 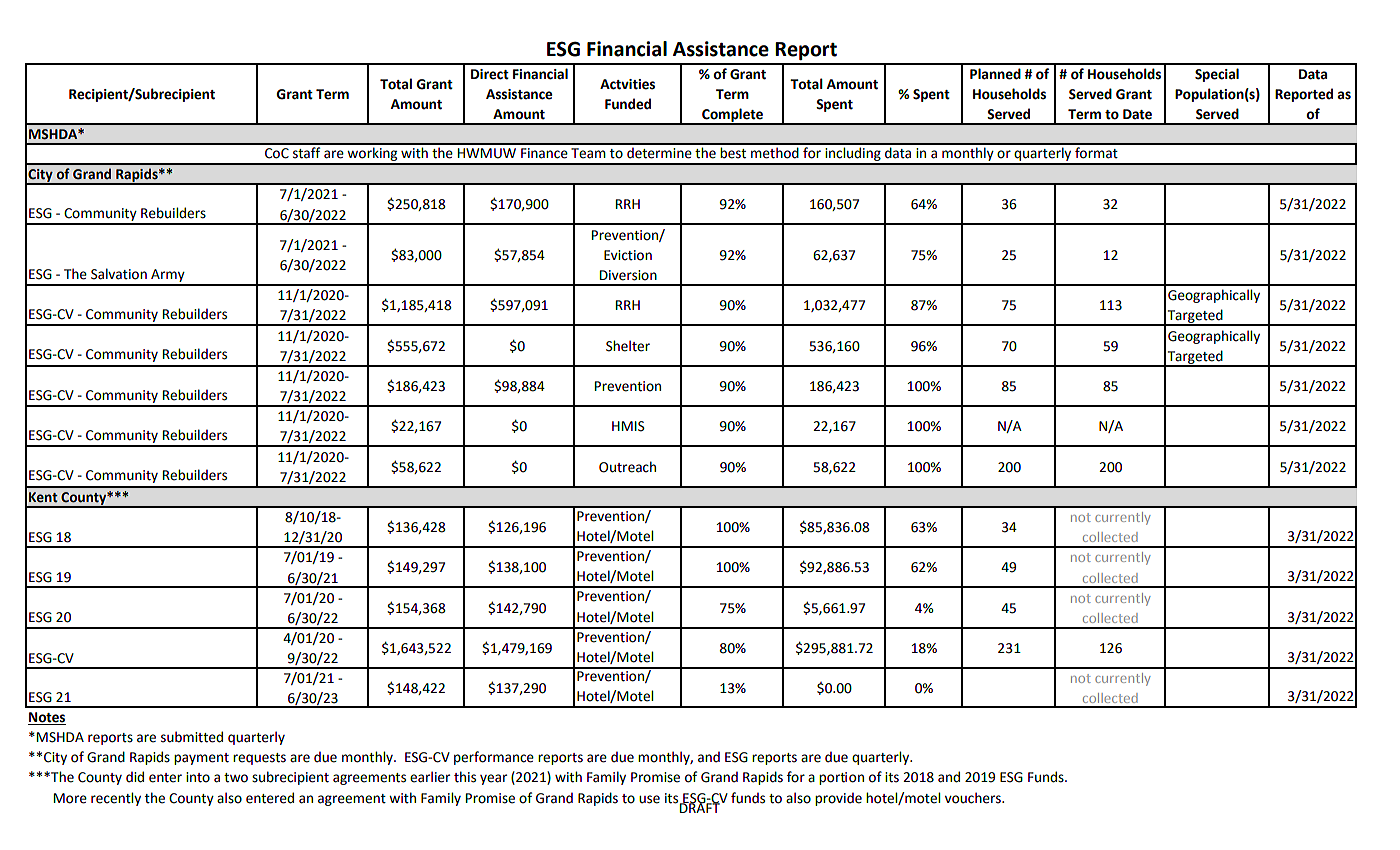 I want to click on into, so click(x=198, y=777).
